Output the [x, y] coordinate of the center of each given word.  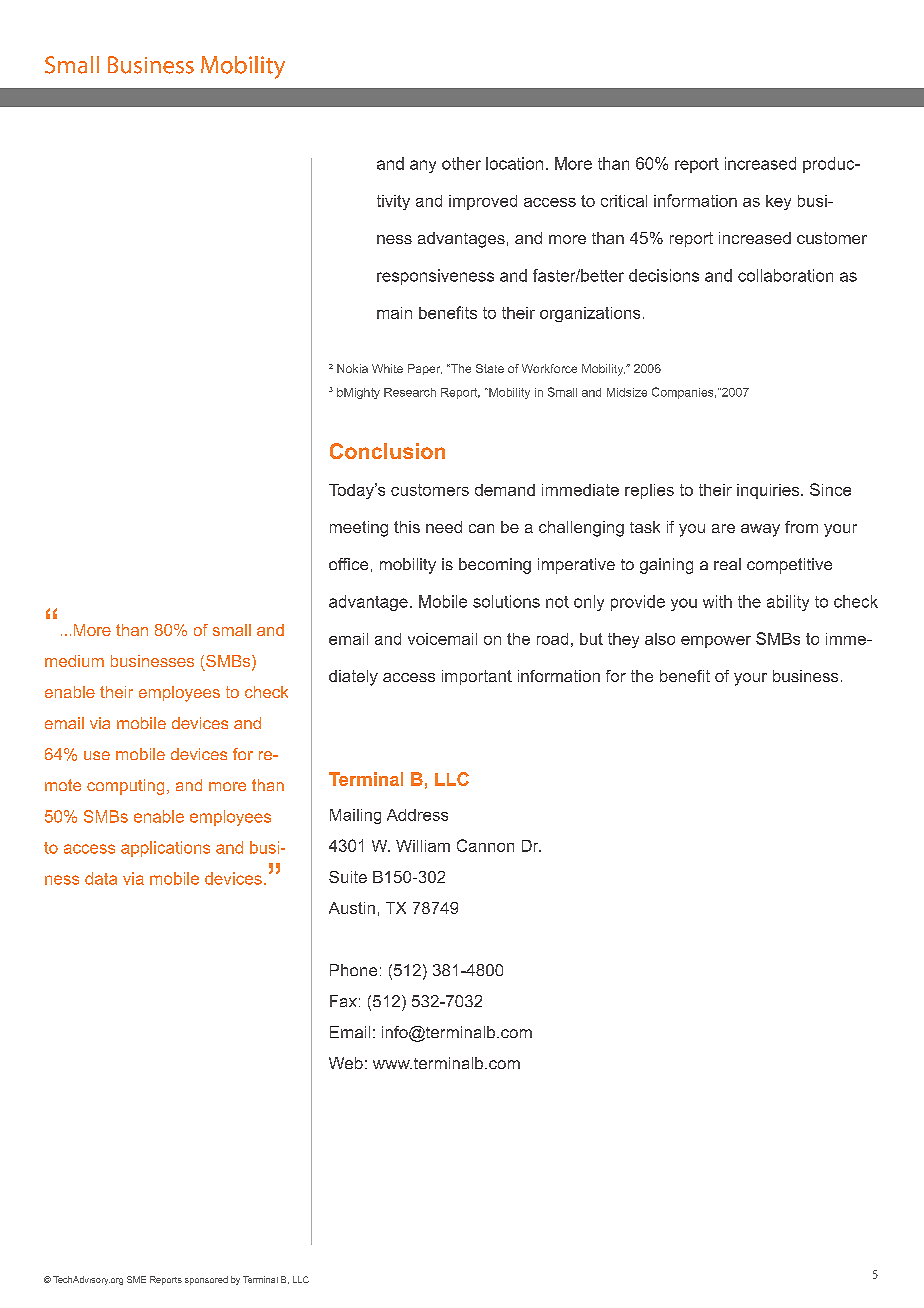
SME [136, 1279]
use [97, 755]
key [778, 202]
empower [716, 642]
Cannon [485, 845]
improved [483, 202]
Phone [353, 970]
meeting [359, 529]
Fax [343, 1001]
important [477, 677]
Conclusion [387, 451]
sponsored [206, 1280]
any [423, 166]
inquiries [769, 491]
